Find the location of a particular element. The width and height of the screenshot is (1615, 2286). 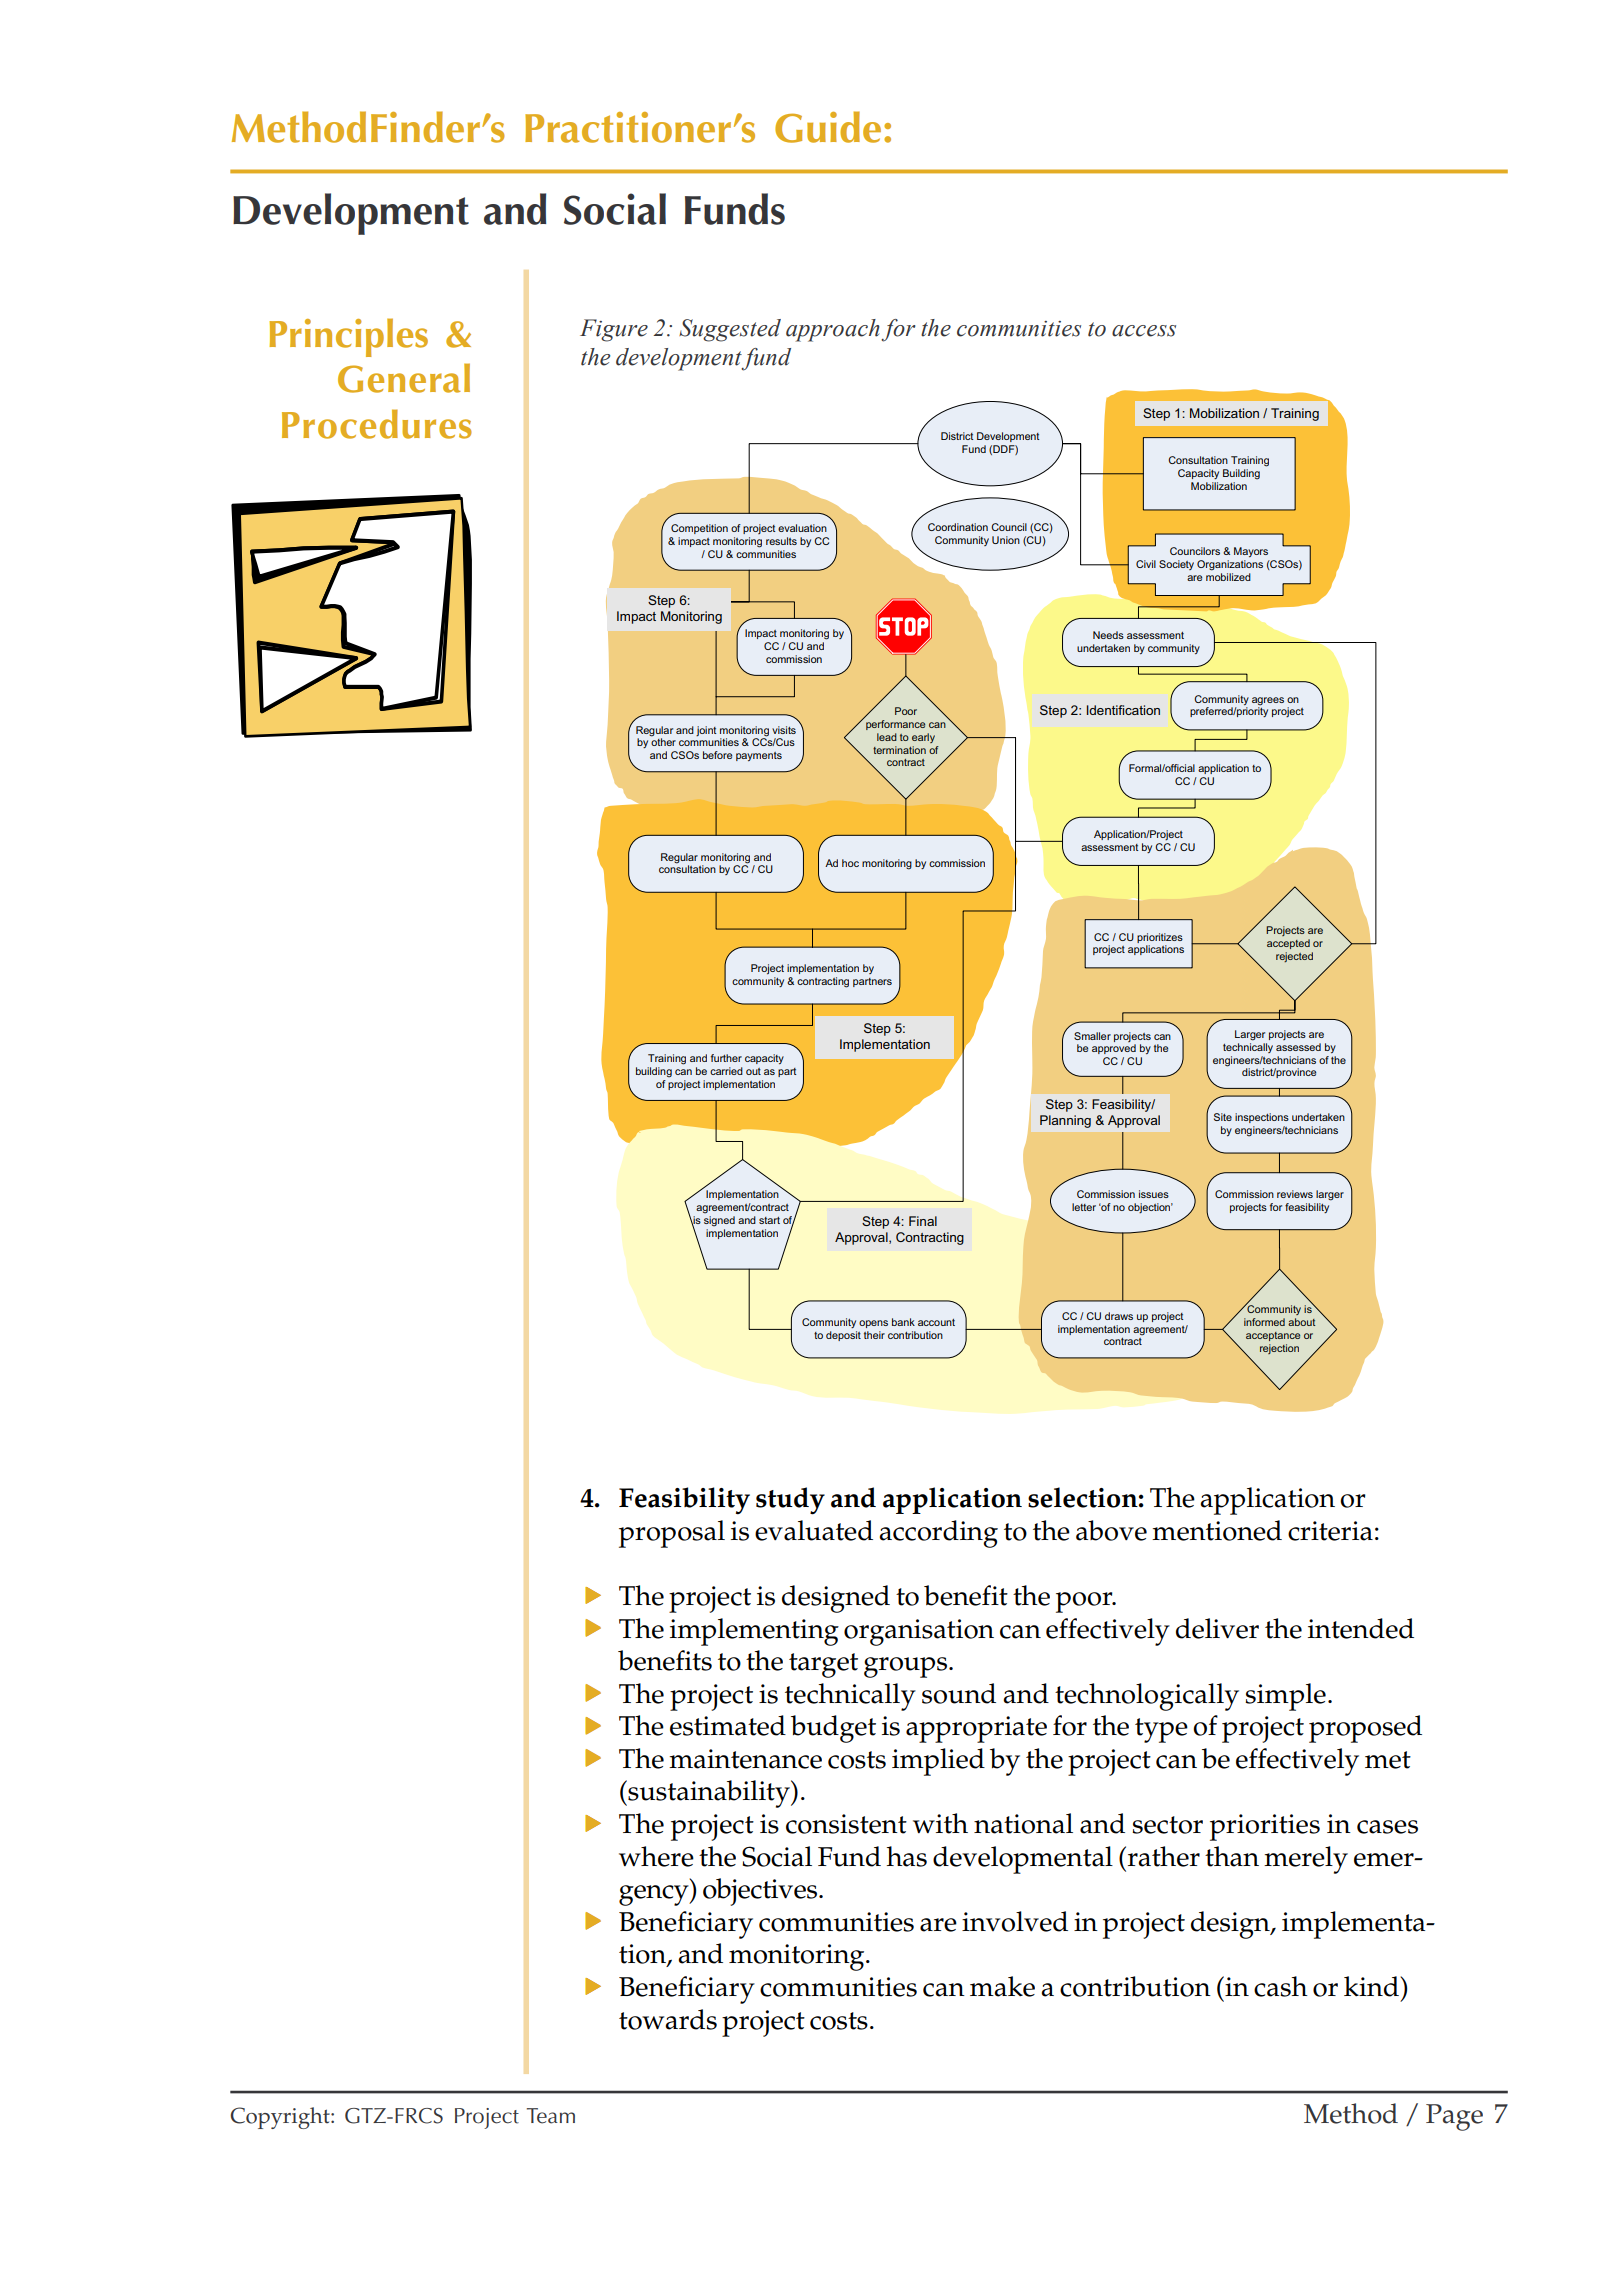

Guide is located at coordinates (828, 127).
